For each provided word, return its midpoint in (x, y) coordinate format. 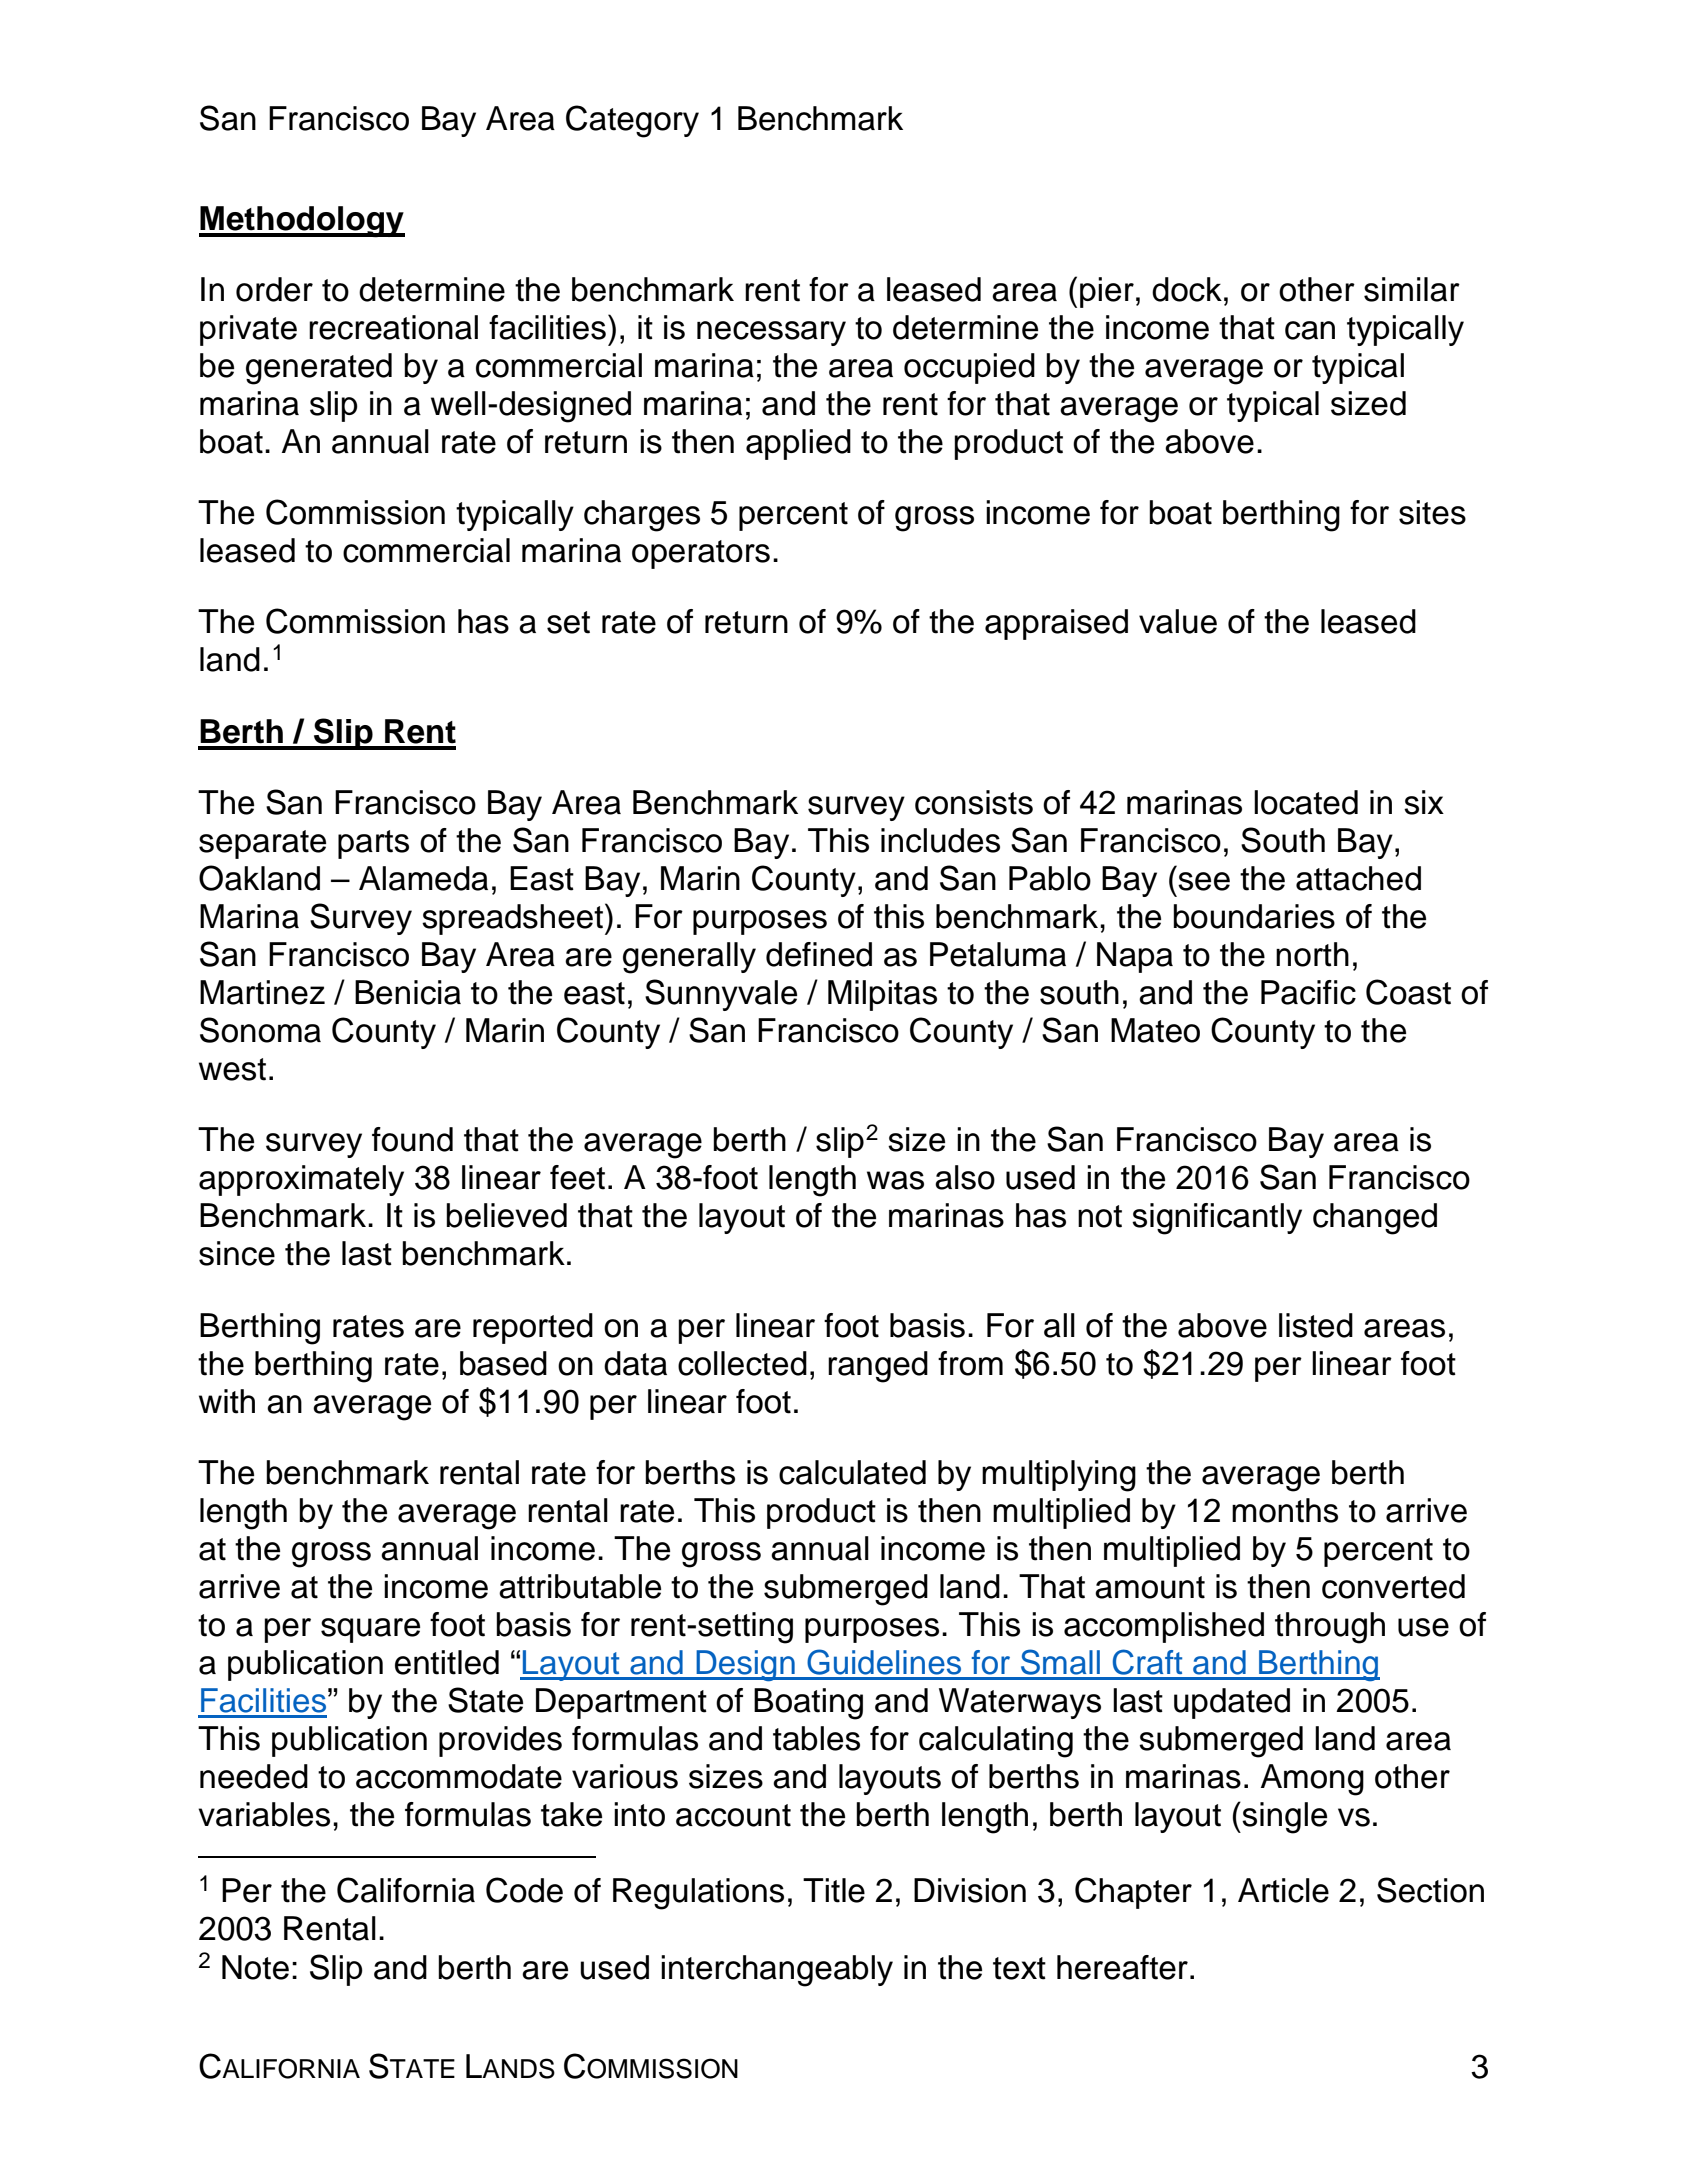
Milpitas (882, 995)
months (1285, 1510)
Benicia (408, 992)
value (1178, 621)
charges (642, 516)
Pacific (1308, 992)
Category (632, 121)
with (227, 1401)
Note (255, 1967)
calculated (852, 1472)
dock (1187, 289)
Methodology (302, 222)
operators (701, 554)
